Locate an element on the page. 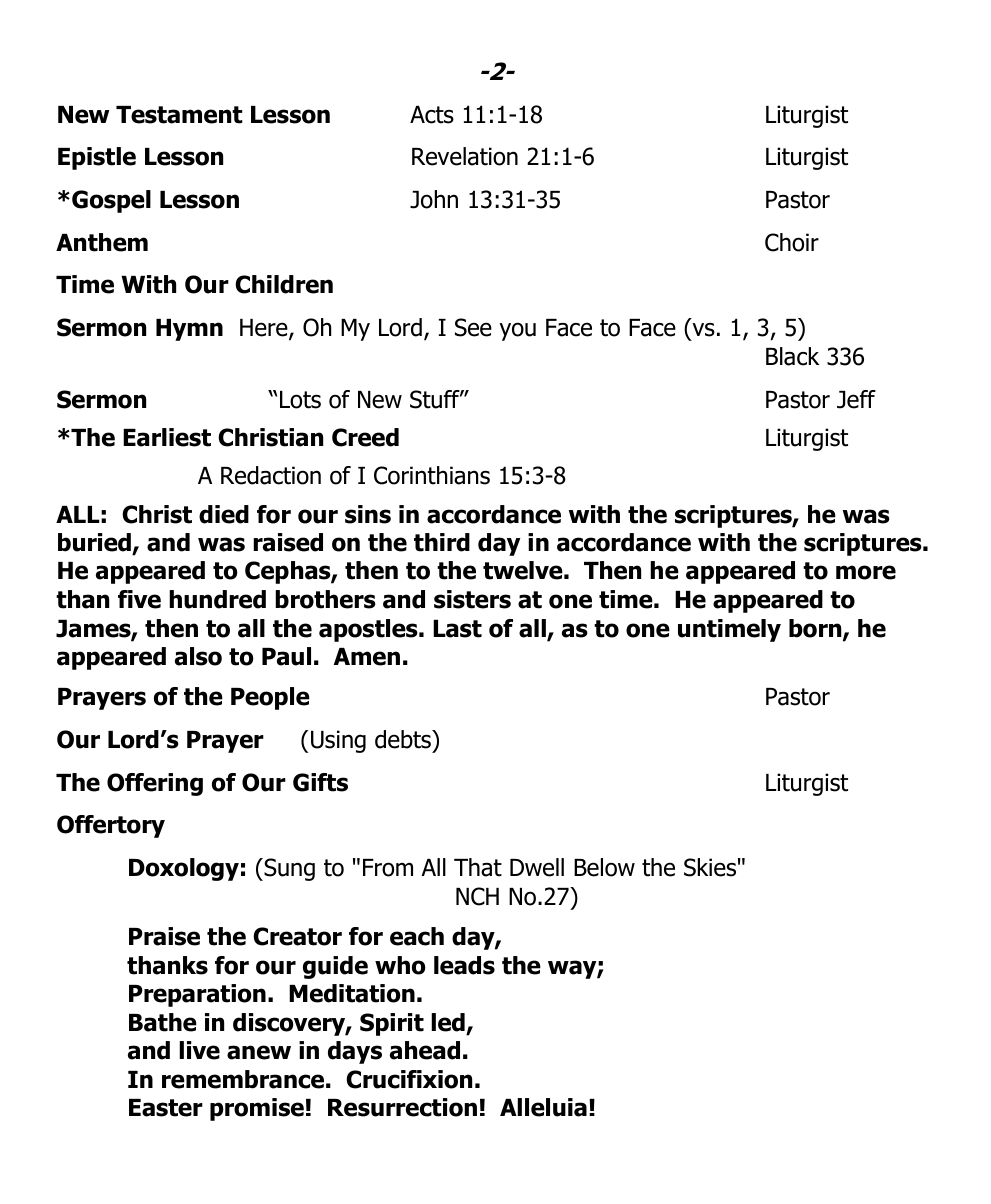  hundred is located at coordinates (217, 599).
